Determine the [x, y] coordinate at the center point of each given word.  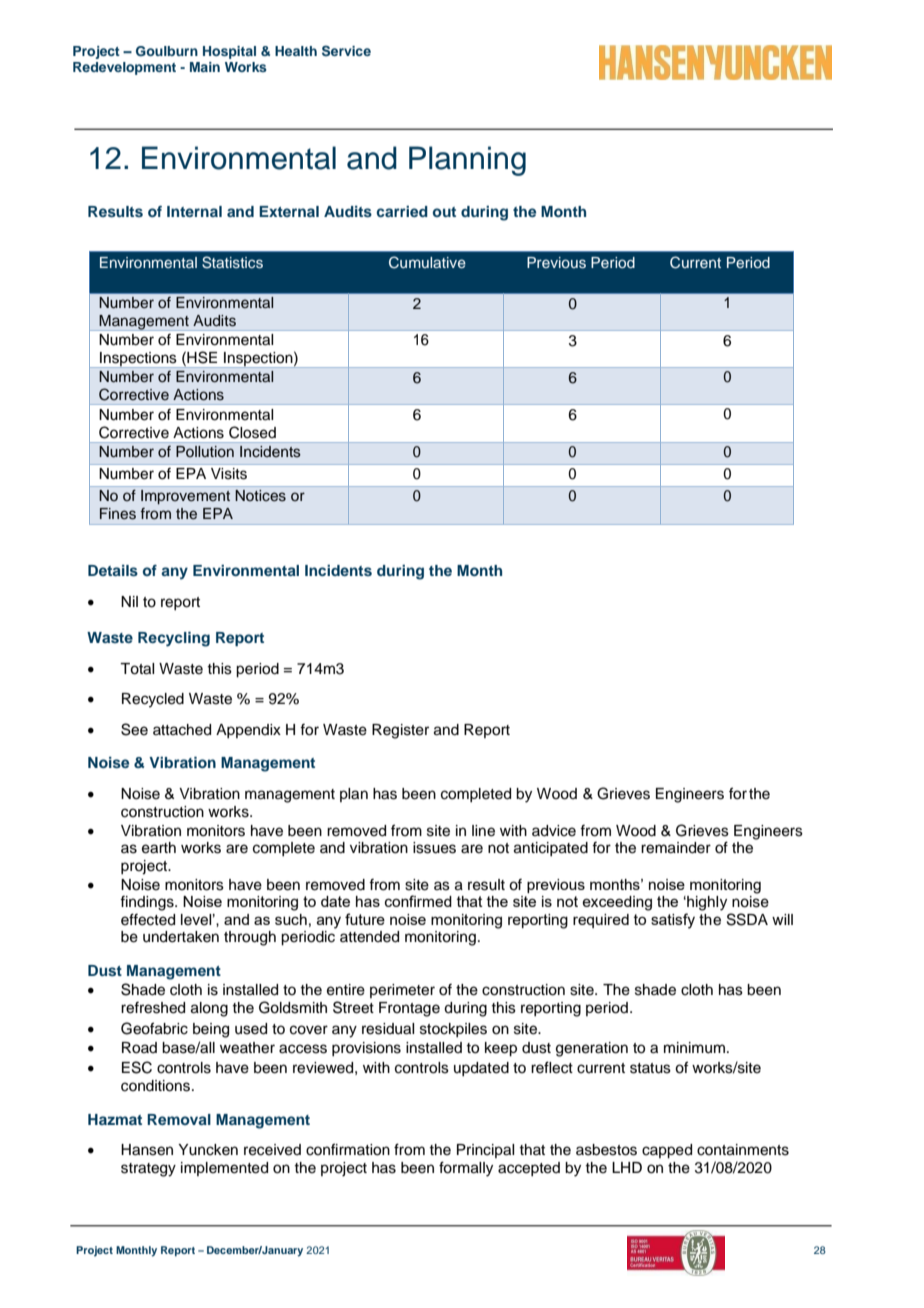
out [444, 212]
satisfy [673, 921]
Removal [179, 1119]
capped [667, 1151]
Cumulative [427, 262]
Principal [485, 1151]
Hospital [229, 52]
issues [434, 848]
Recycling [174, 639]
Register [400, 731]
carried [402, 211]
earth [159, 848]
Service [346, 51]
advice [554, 831]
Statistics [232, 262]
